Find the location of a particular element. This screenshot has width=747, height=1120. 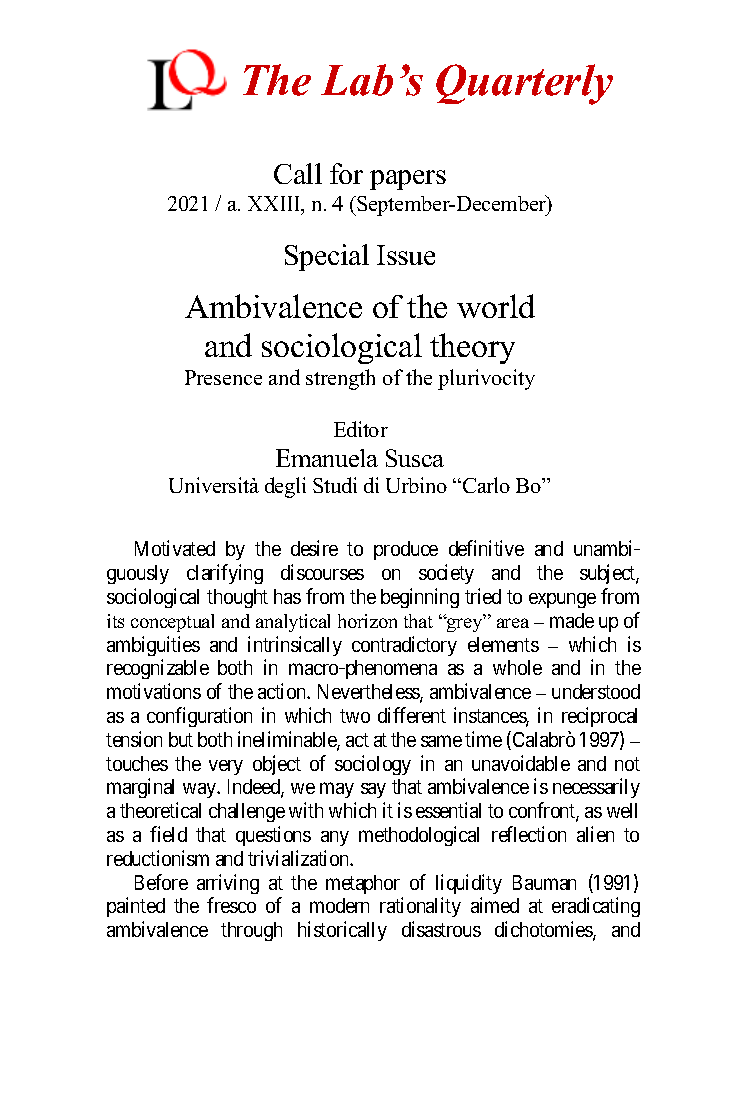

contradictory is located at coordinates (404, 646).
